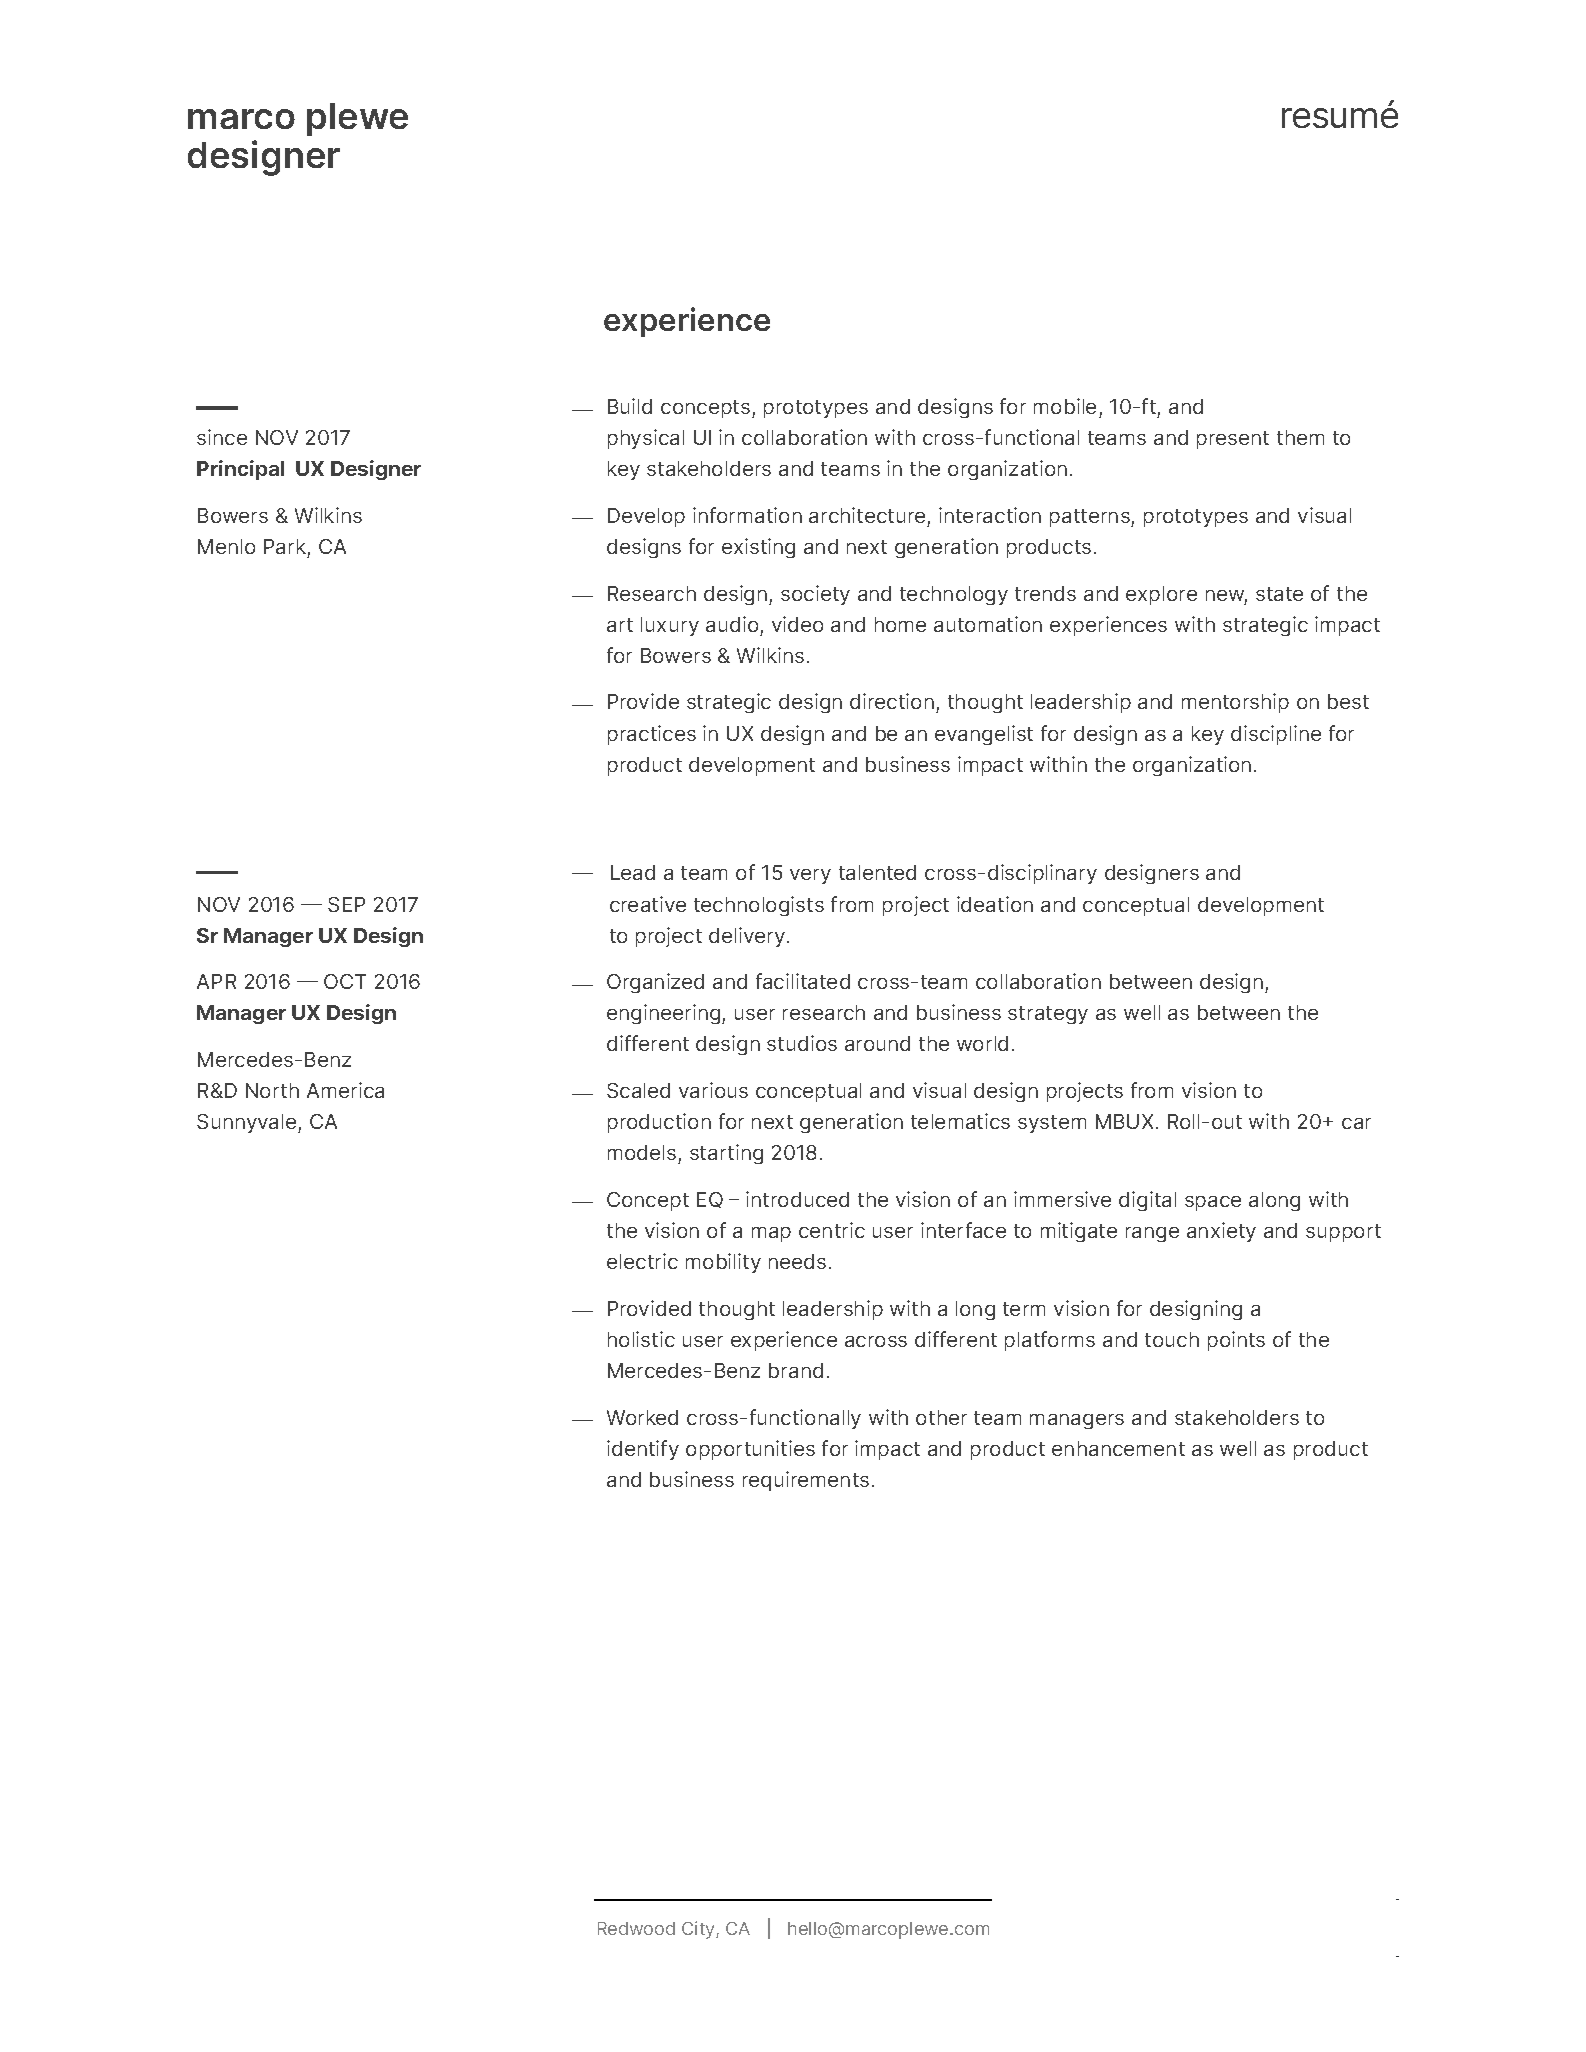 Image resolution: width=1586 pixels, height=2052 pixels. Describe the element at coordinates (643, 1450) in the document. I see `identify` at that location.
